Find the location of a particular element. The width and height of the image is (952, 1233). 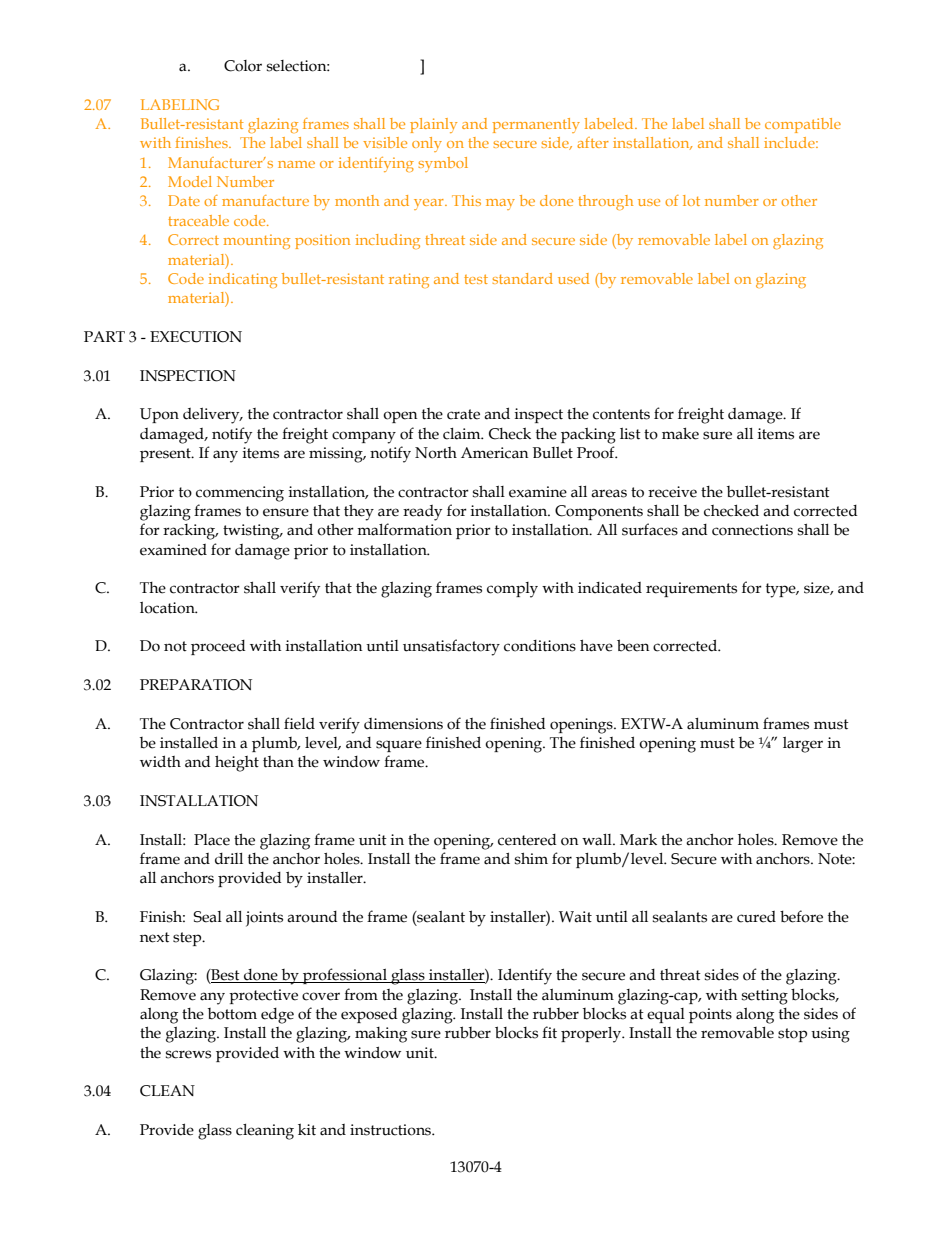

EXECUTION is located at coordinates (196, 337).
